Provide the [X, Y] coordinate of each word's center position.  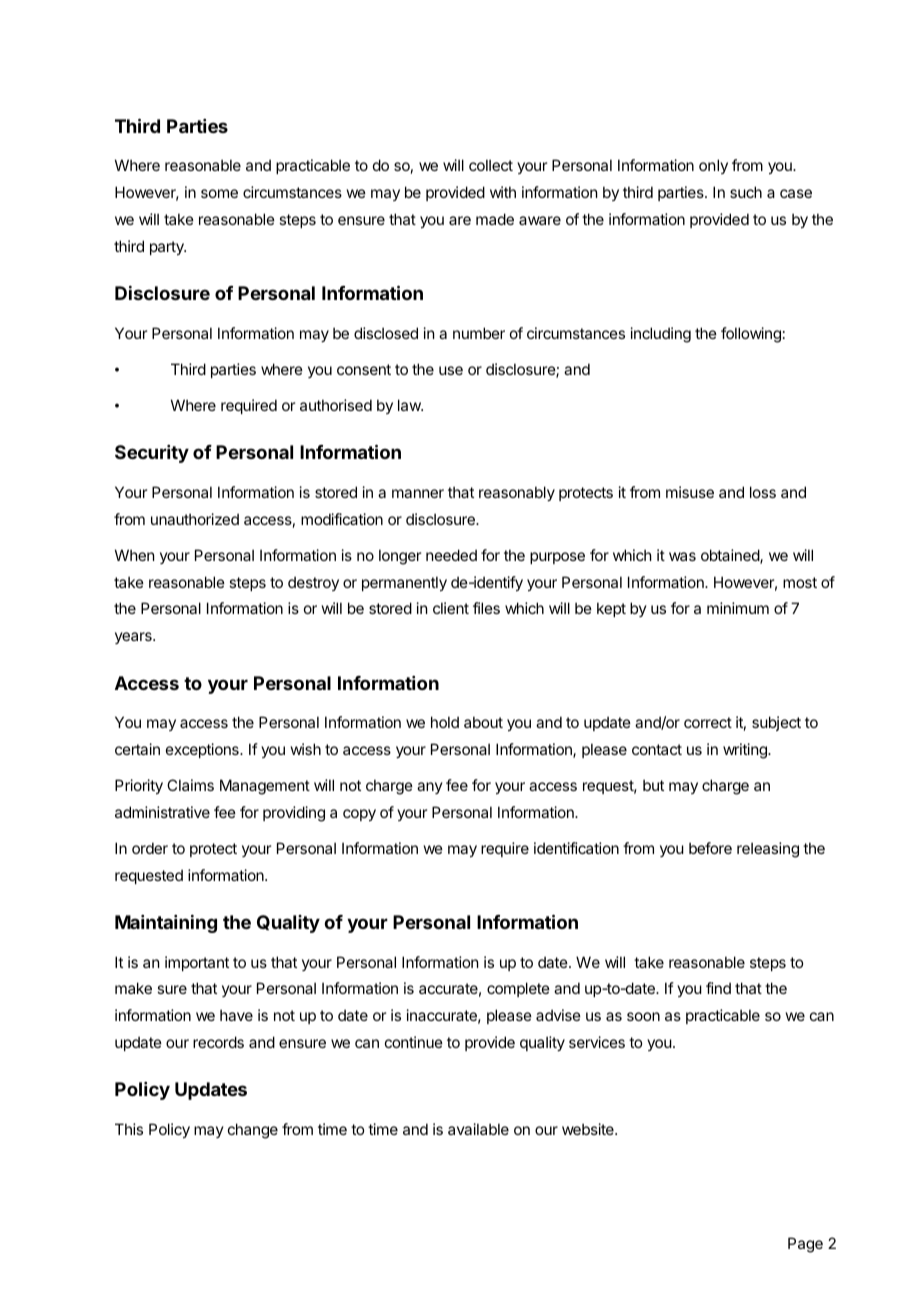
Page [805, 1245]
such [746, 192]
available [478, 1129]
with [503, 192]
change [253, 1131]
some [219, 193]
